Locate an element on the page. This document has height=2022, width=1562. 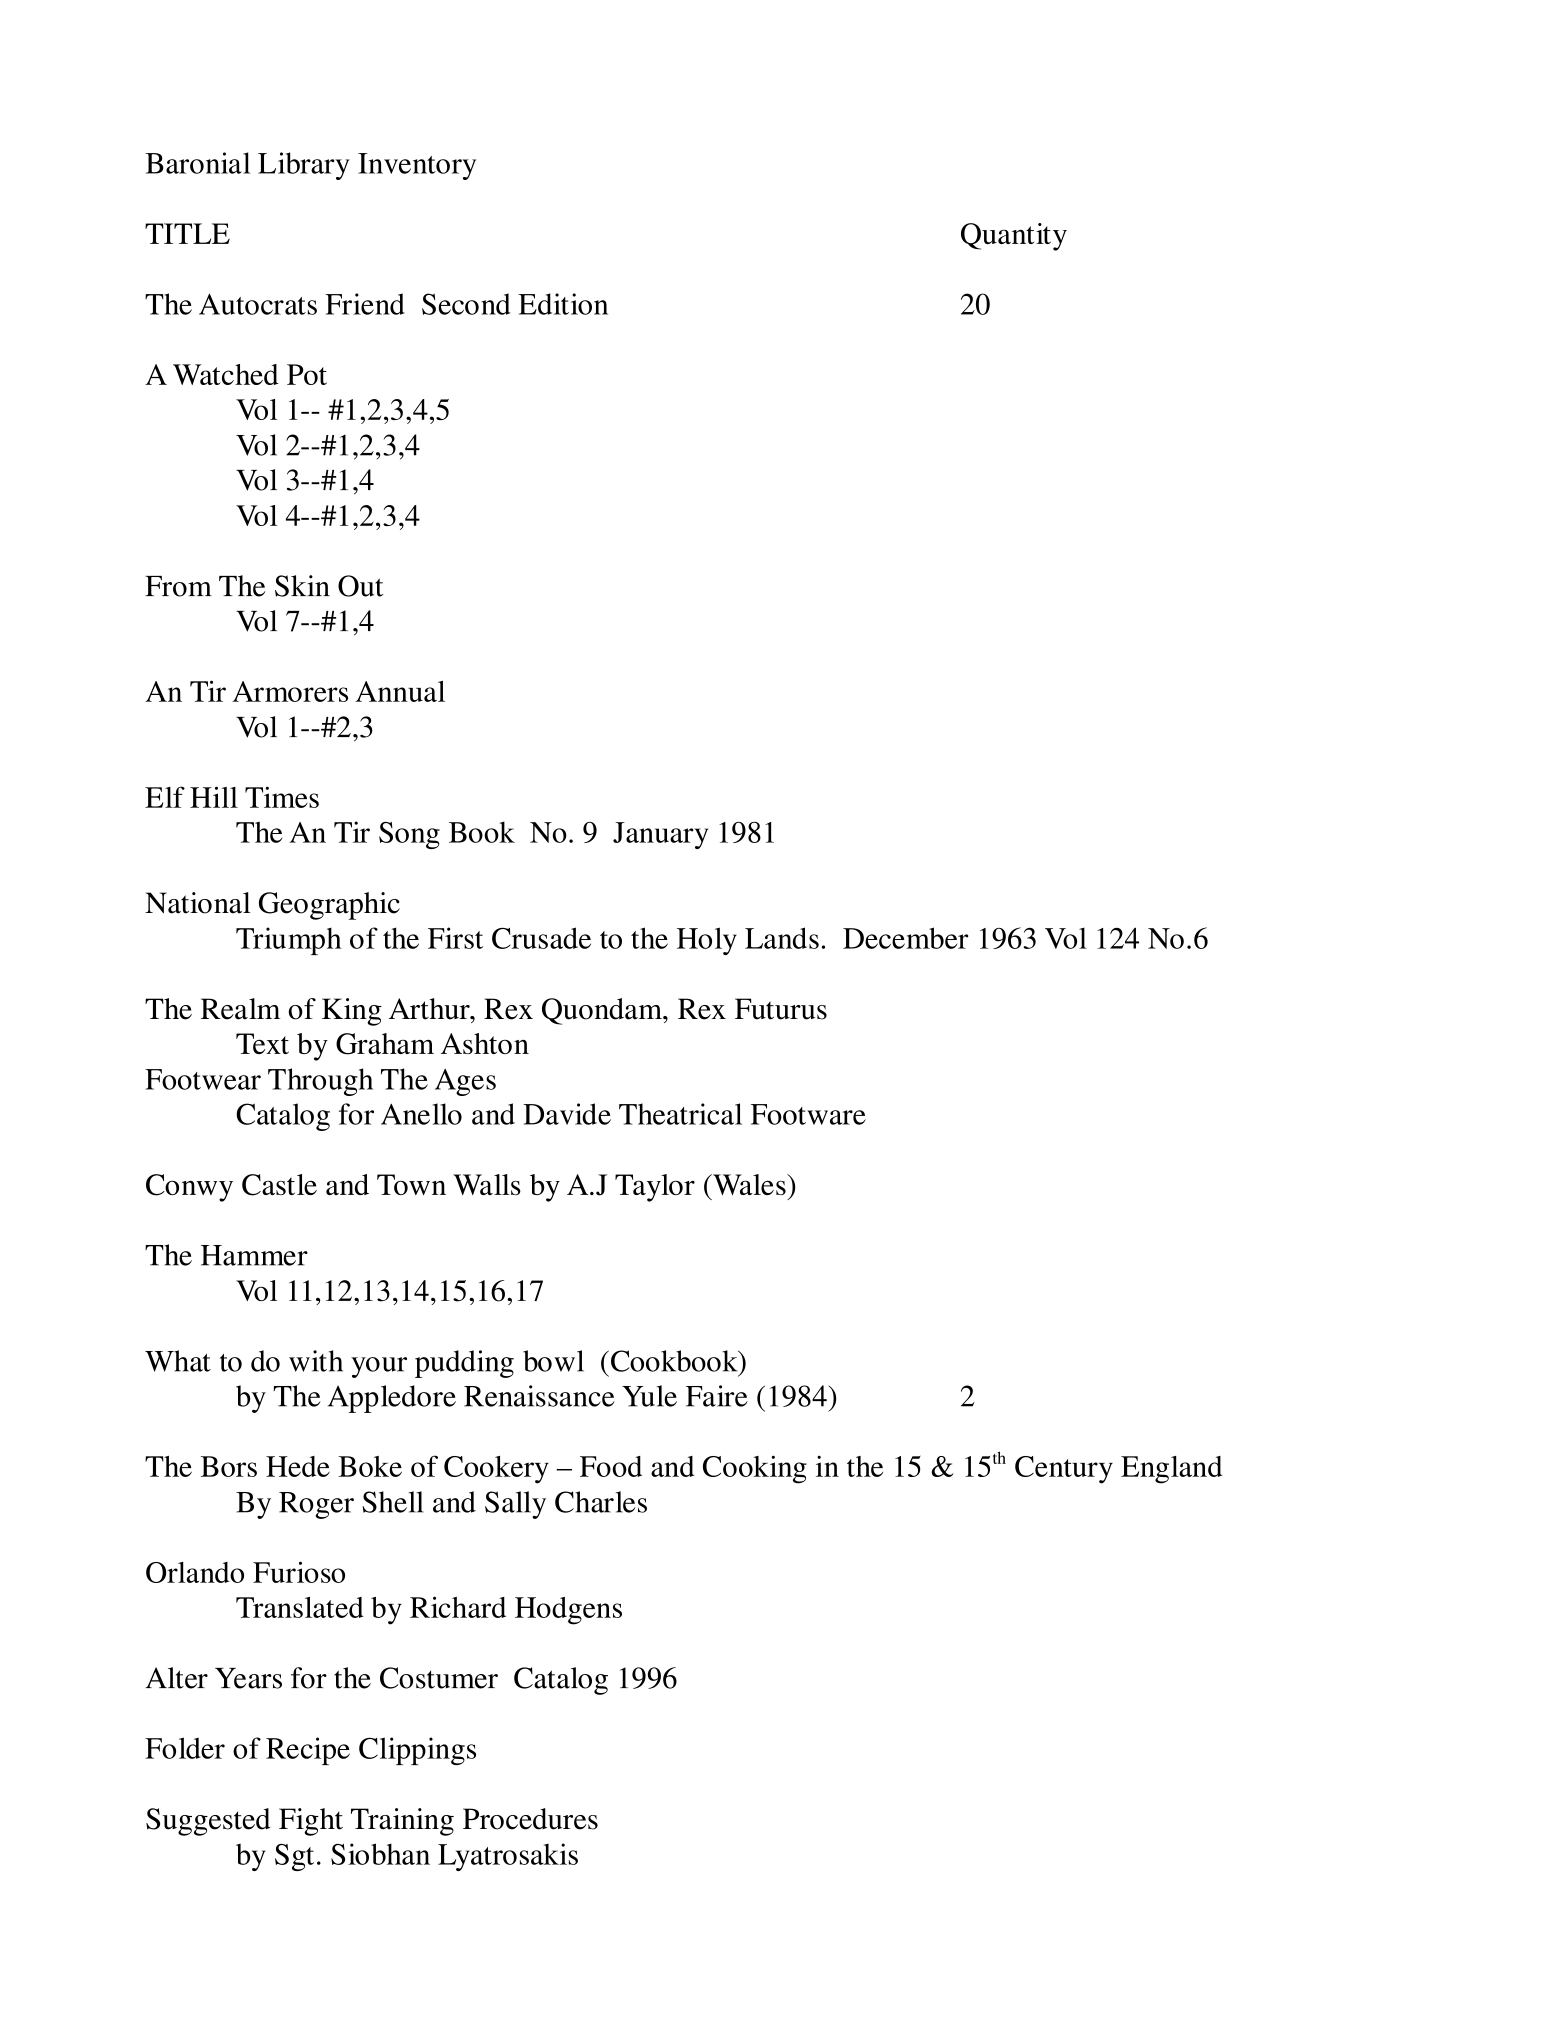
Hammer is located at coordinates (254, 1255).
